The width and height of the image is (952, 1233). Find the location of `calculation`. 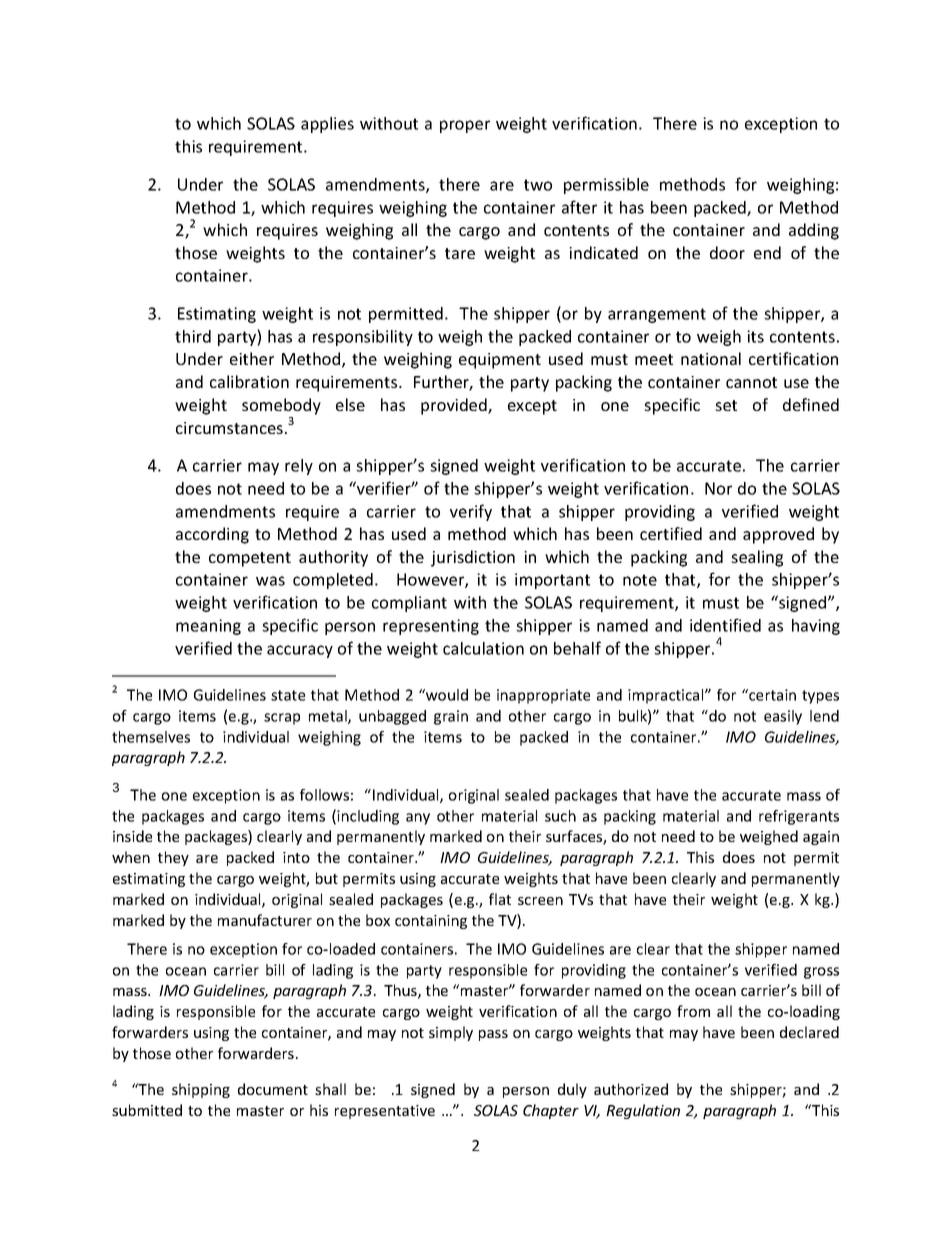

calculation is located at coordinates (483, 648).
